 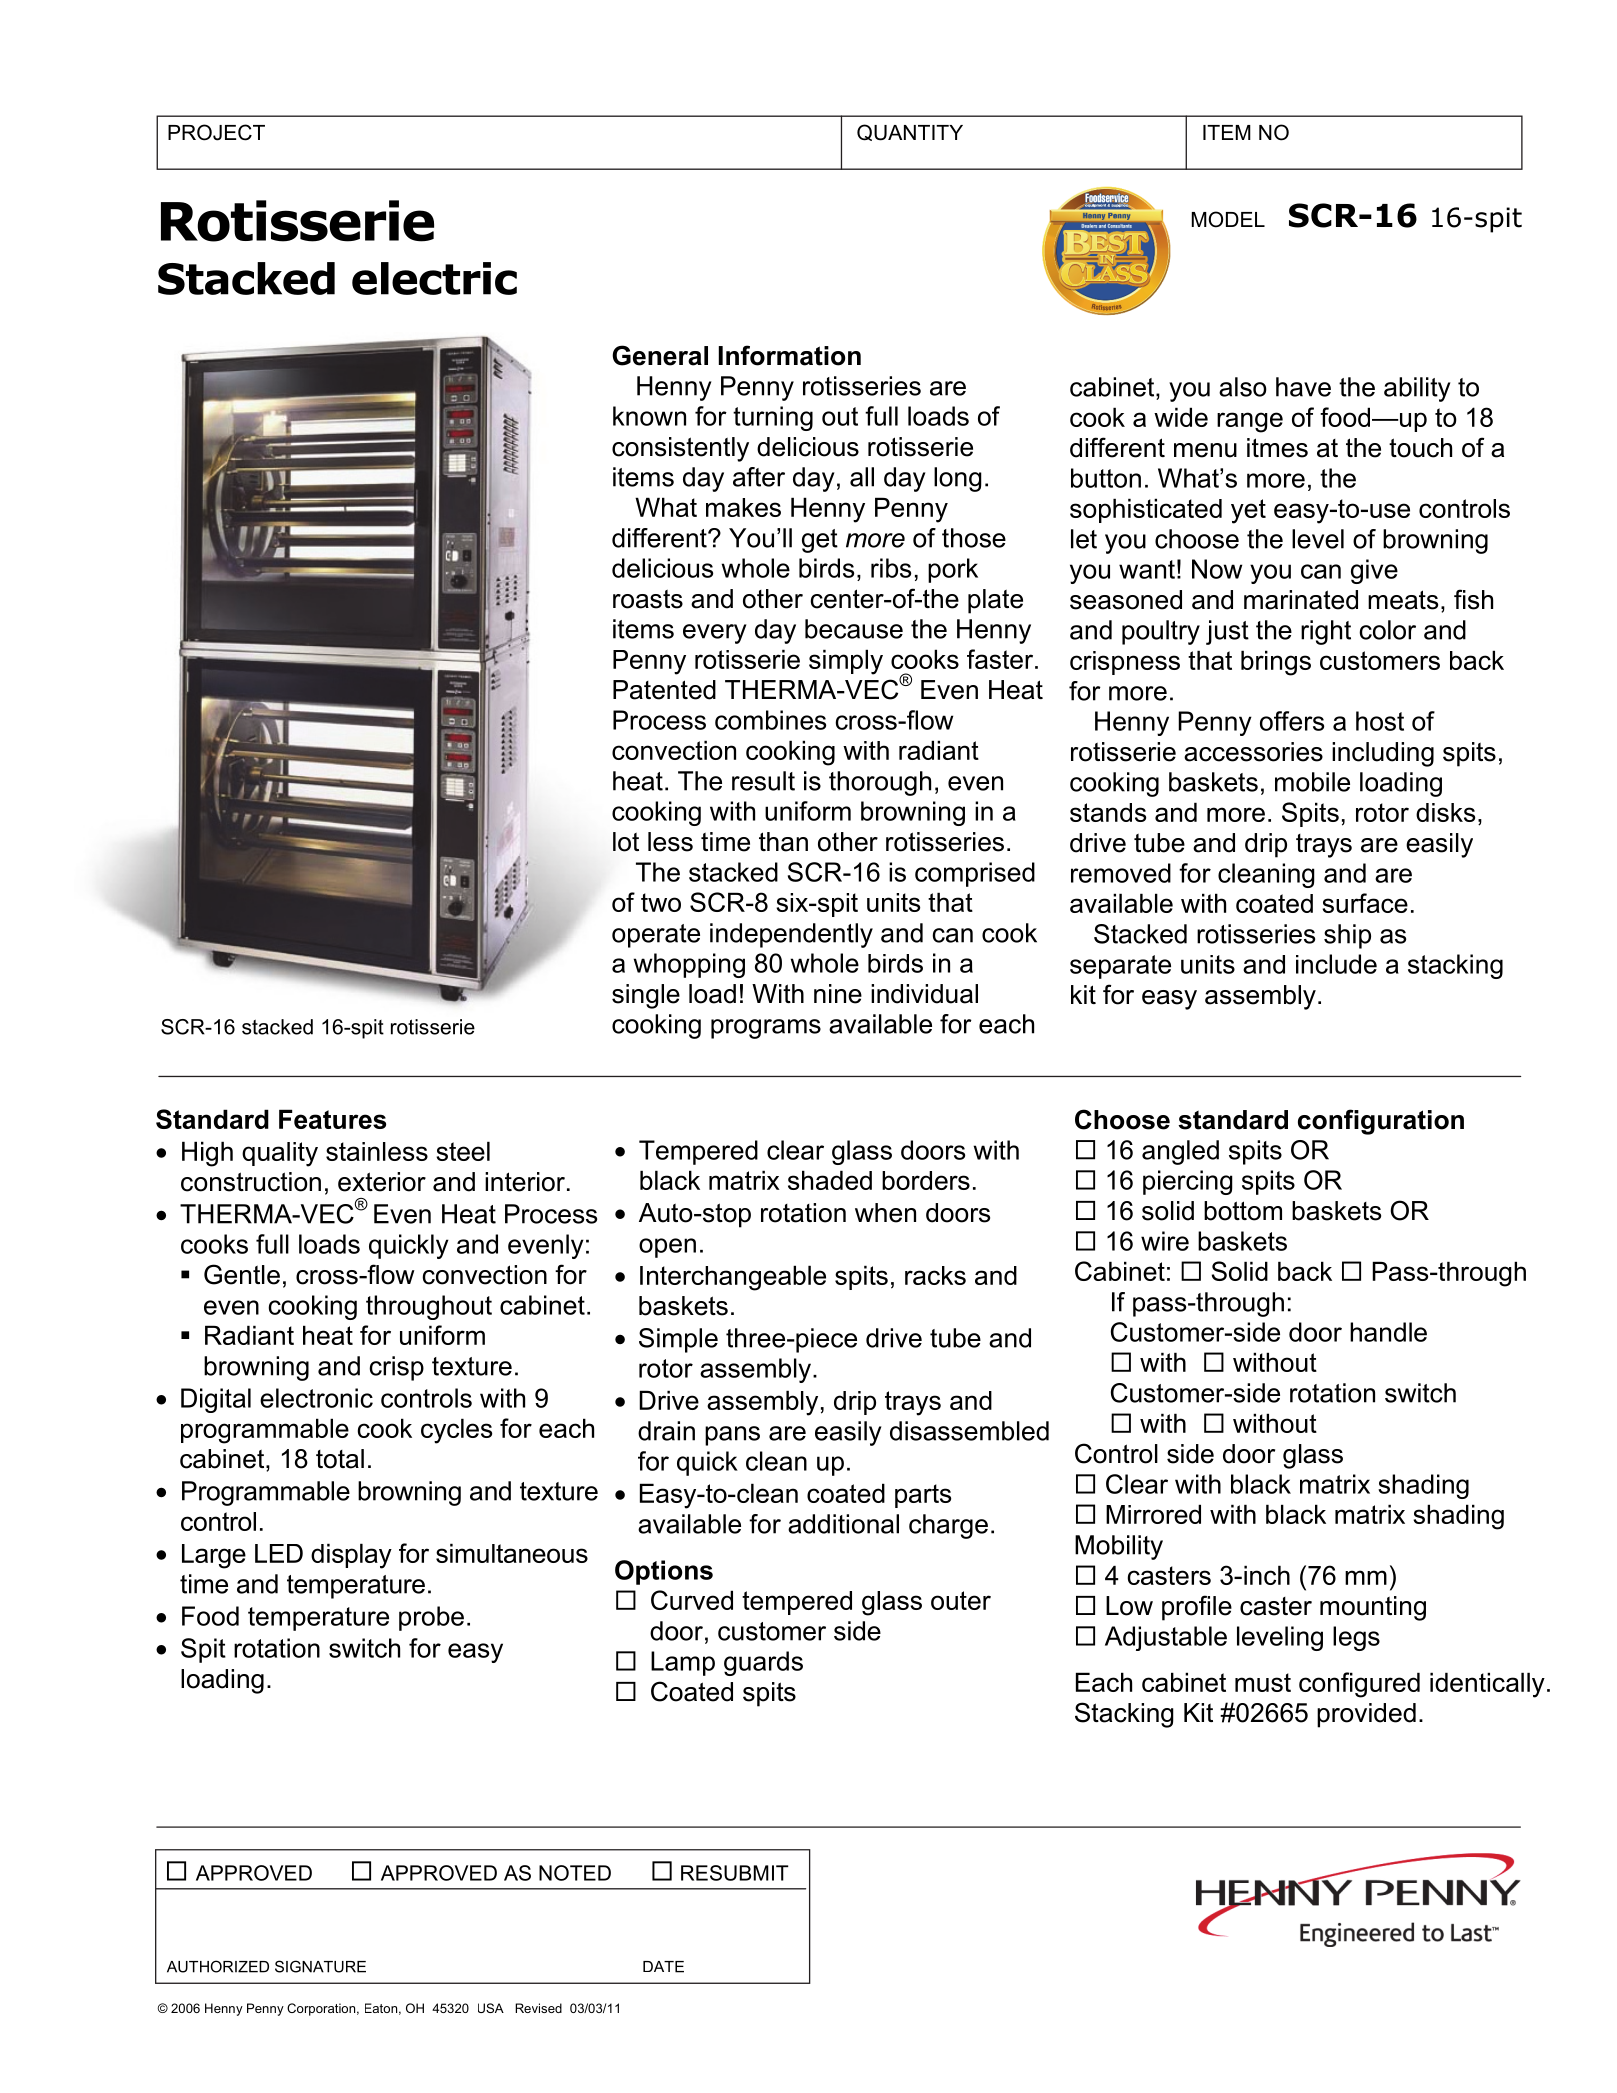 I want to click on SIGNATURE, so click(x=320, y=1966).
